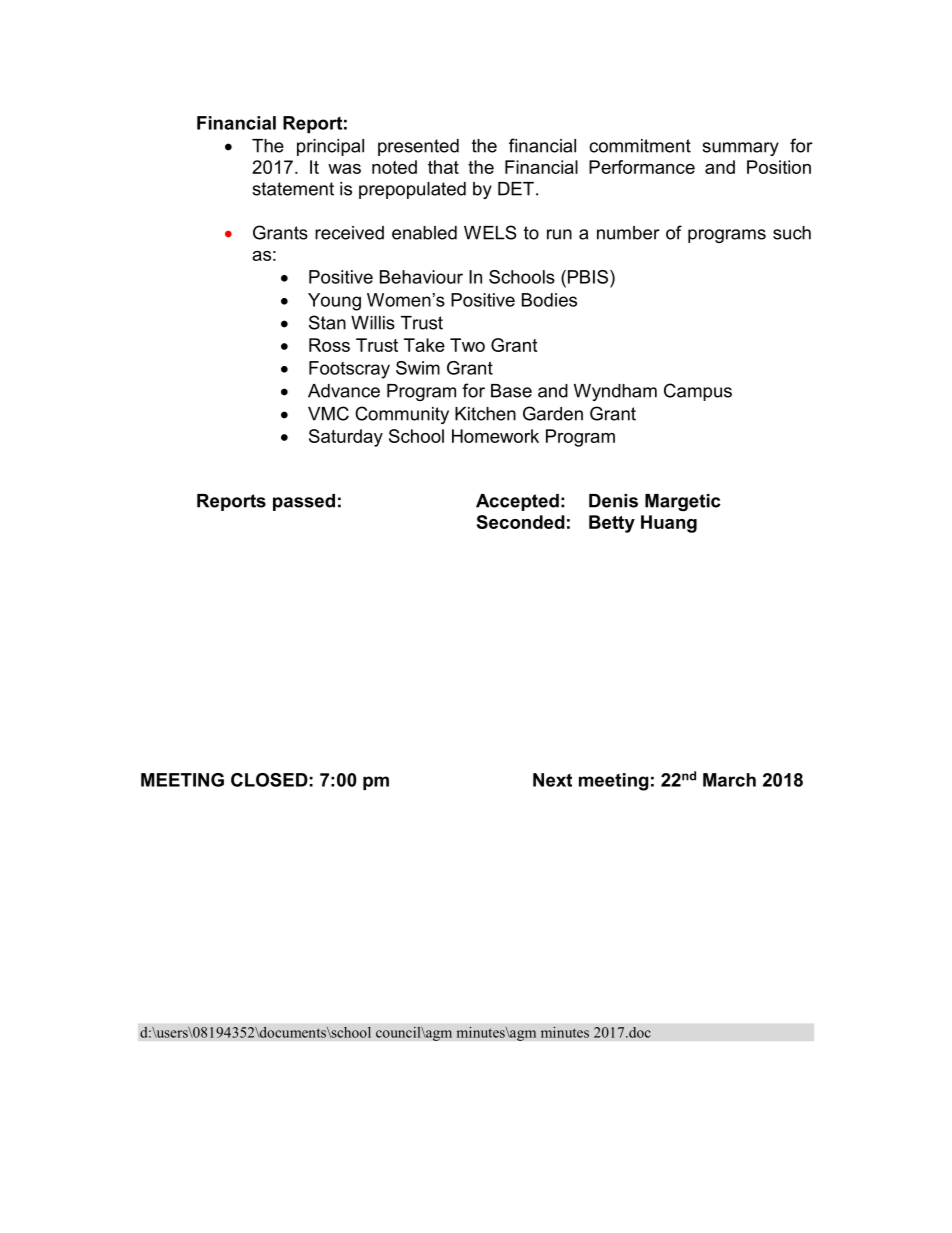 The width and height of the image is (952, 1233). Describe the element at coordinates (344, 169) in the image. I see `was` at that location.
